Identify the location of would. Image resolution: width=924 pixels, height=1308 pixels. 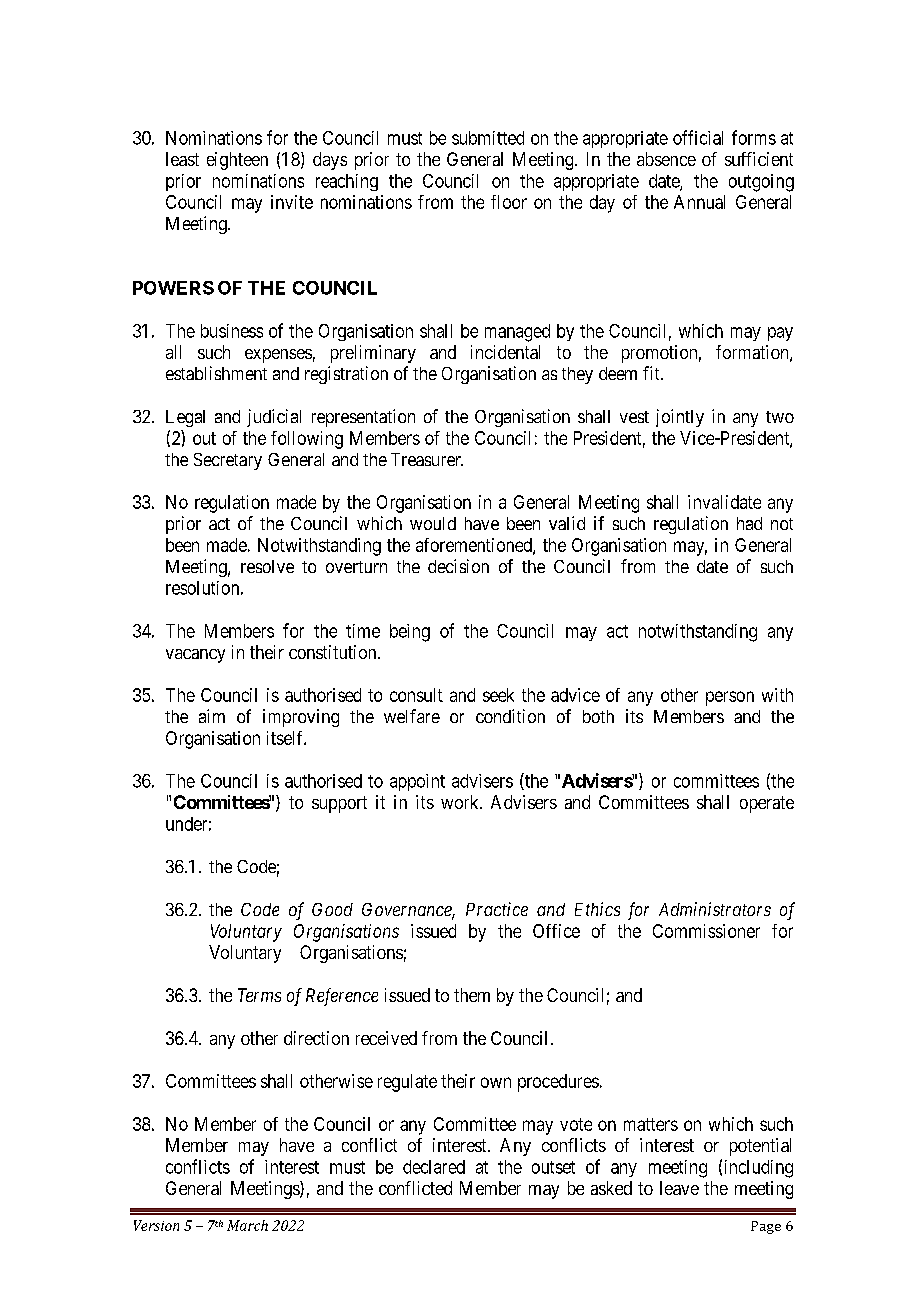
(433, 523).
